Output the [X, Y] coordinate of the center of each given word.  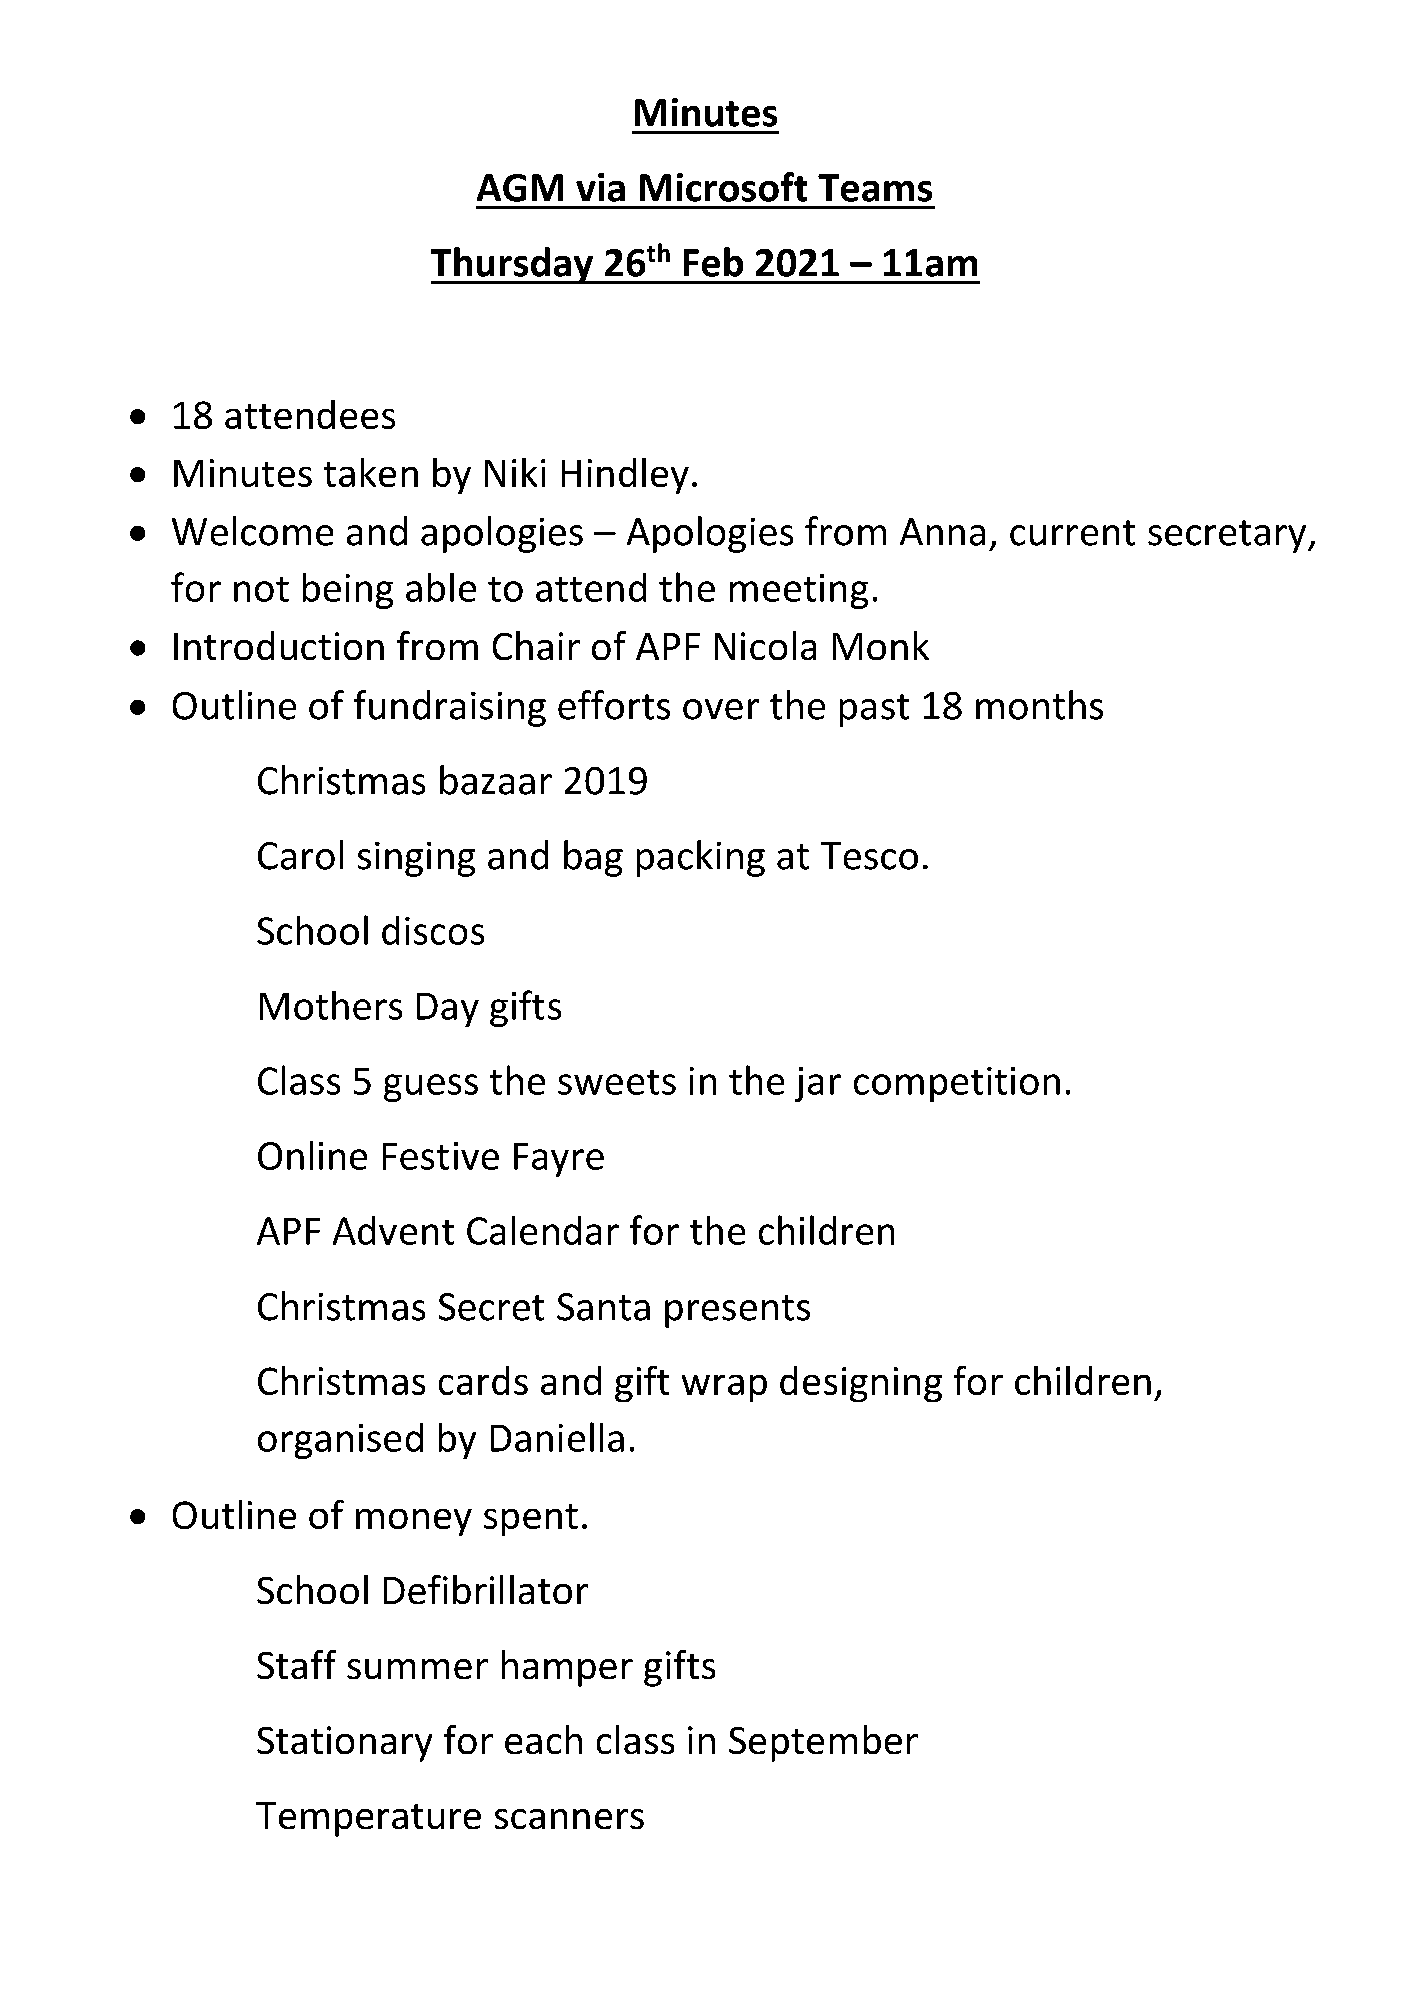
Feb [713, 262]
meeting [799, 591]
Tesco [869, 856]
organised [340, 1441]
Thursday [513, 265]
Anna [942, 532]
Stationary [344, 1744]
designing [861, 1384]
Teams [875, 188]
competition [957, 1084]
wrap [724, 1388]
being [348, 591]
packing [701, 858]
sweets [617, 1082]
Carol [300, 855]
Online [312, 1155]
